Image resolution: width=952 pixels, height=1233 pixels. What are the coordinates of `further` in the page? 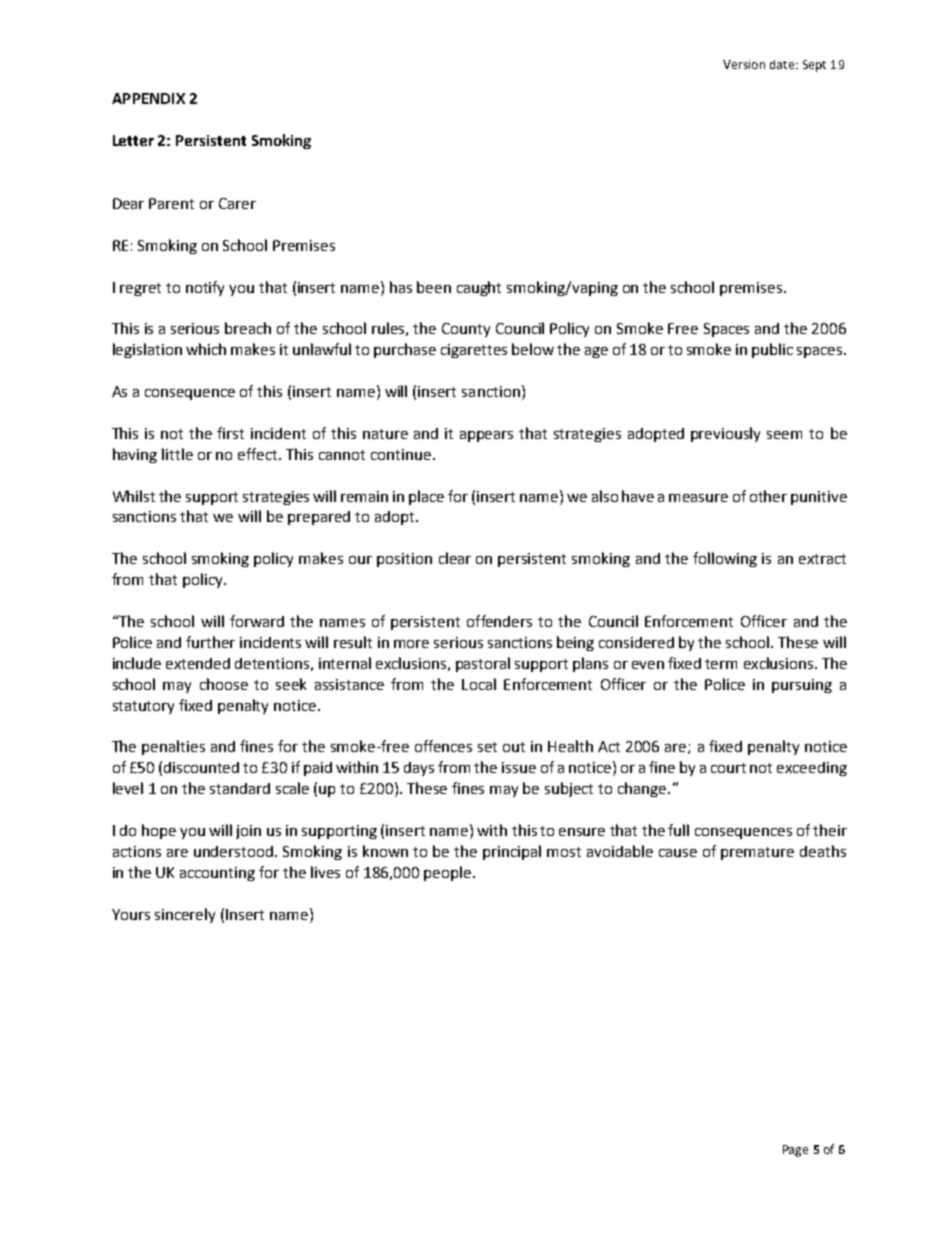 It's located at (210, 642).
